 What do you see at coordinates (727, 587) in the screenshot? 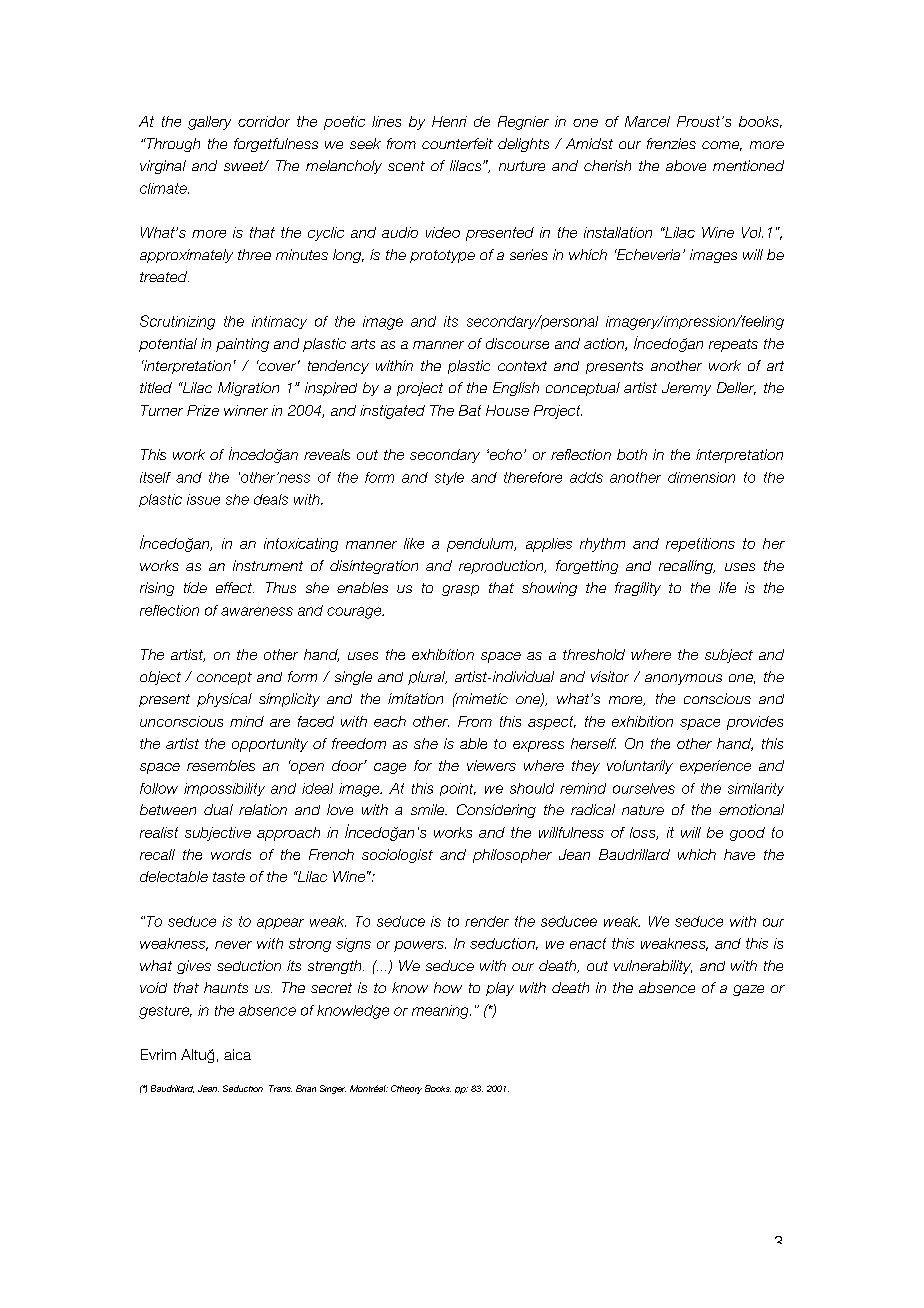
I see `life` at bounding box center [727, 587].
